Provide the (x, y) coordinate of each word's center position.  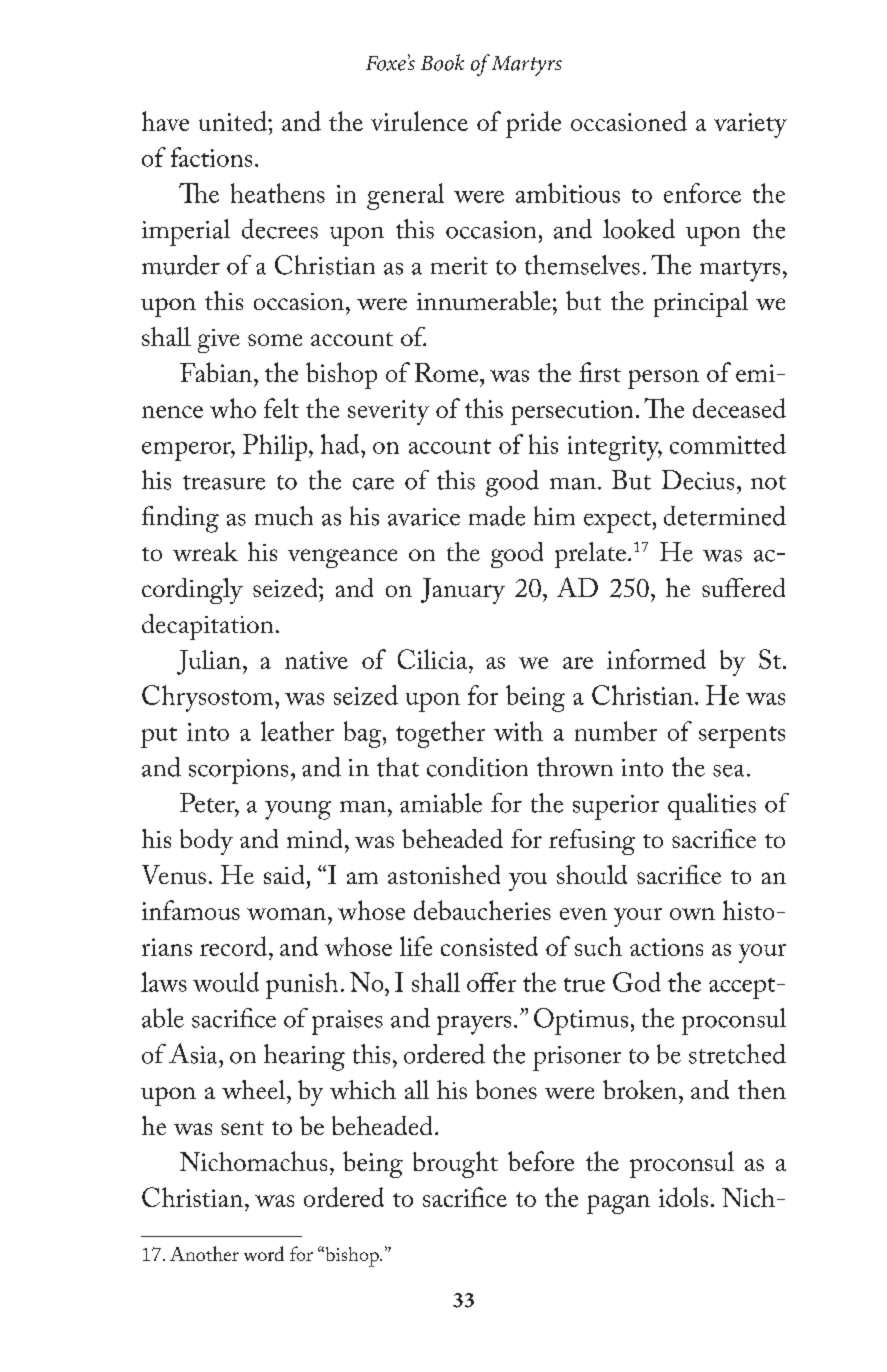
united (234, 121)
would (226, 982)
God (637, 982)
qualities (712, 806)
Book (442, 62)
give (219, 341)
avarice (424, 517)
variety (750, 125)
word (264, 1253)
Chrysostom (209, 698)
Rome (448, 372)
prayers (474, 1025)
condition (477, 767)
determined (725, 516)
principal (701, 304)
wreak (205, 551)
